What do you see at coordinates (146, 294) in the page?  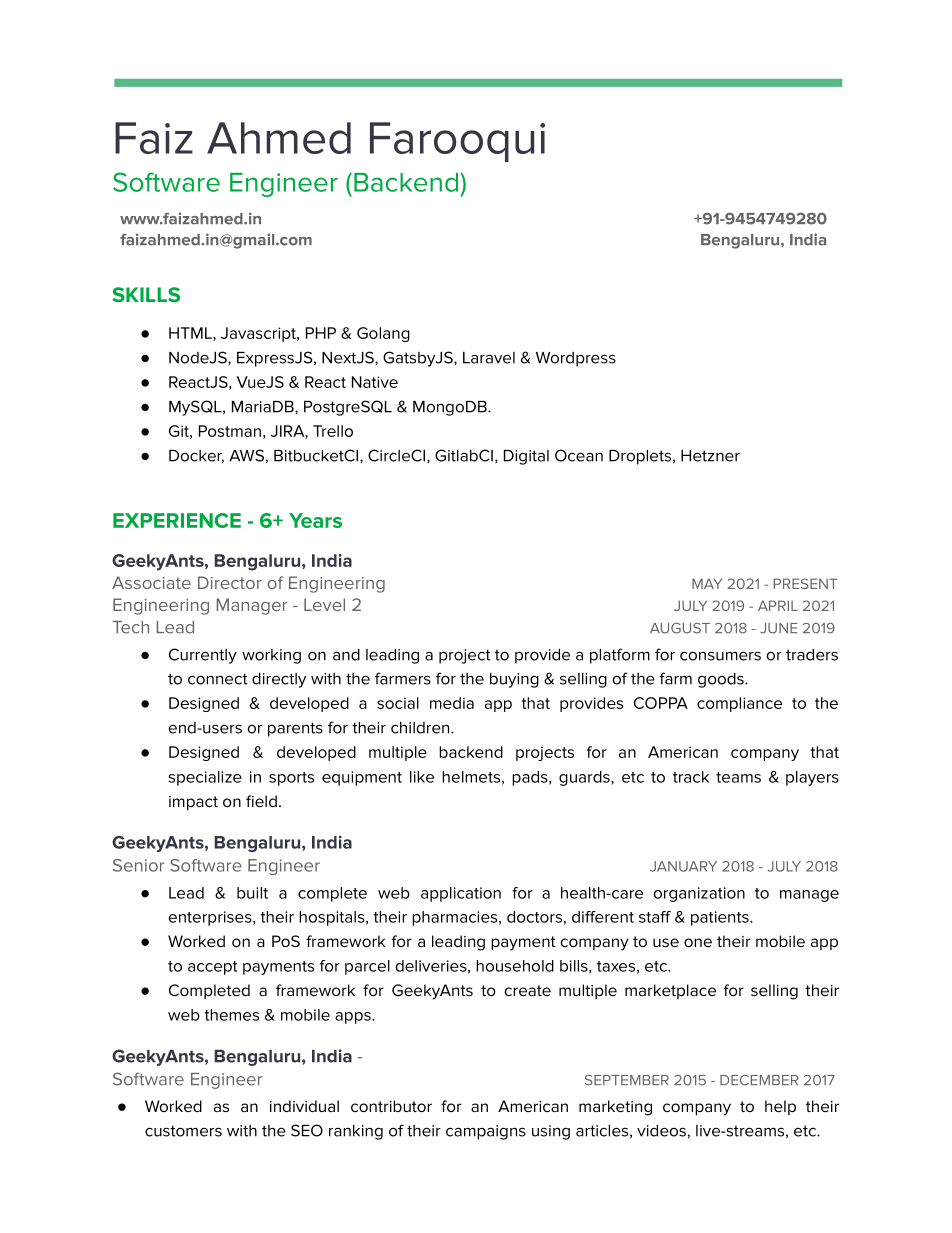 I see `SKILLS` at bounding box center [146, 294].
